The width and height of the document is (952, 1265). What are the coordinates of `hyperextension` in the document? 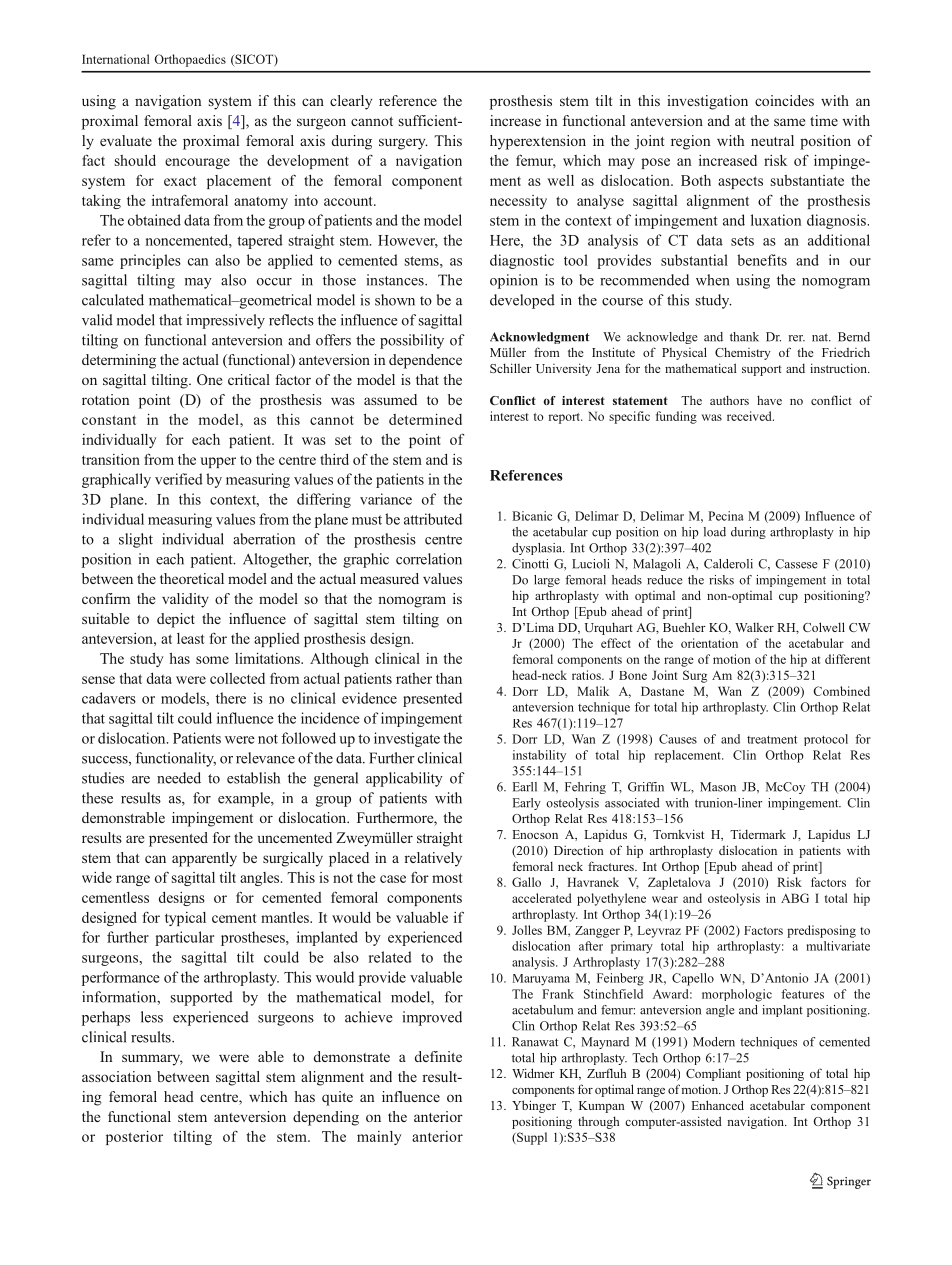 It's located at (538, 142).
